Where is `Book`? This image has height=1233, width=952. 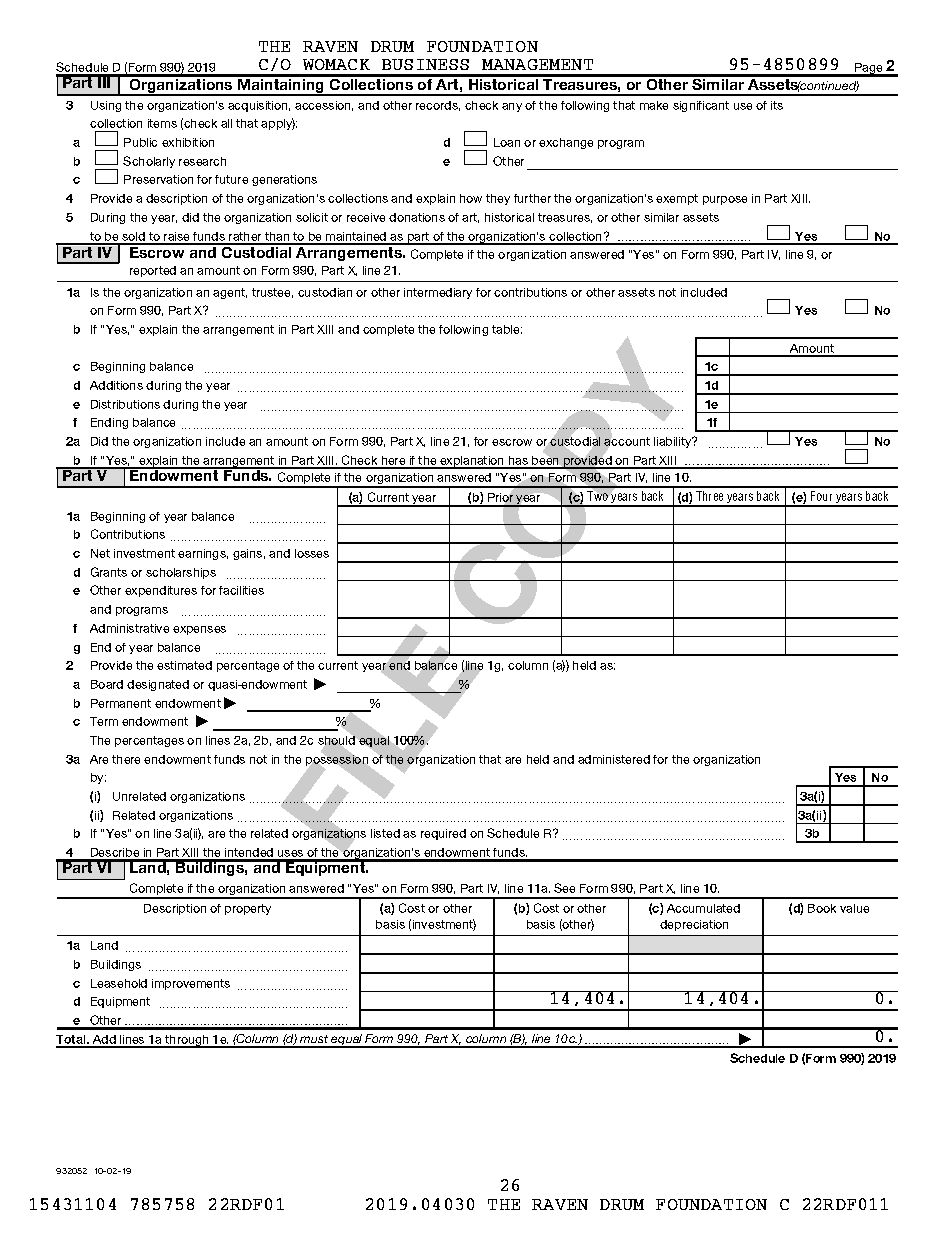 Book is located at coordinates (822, 908).
